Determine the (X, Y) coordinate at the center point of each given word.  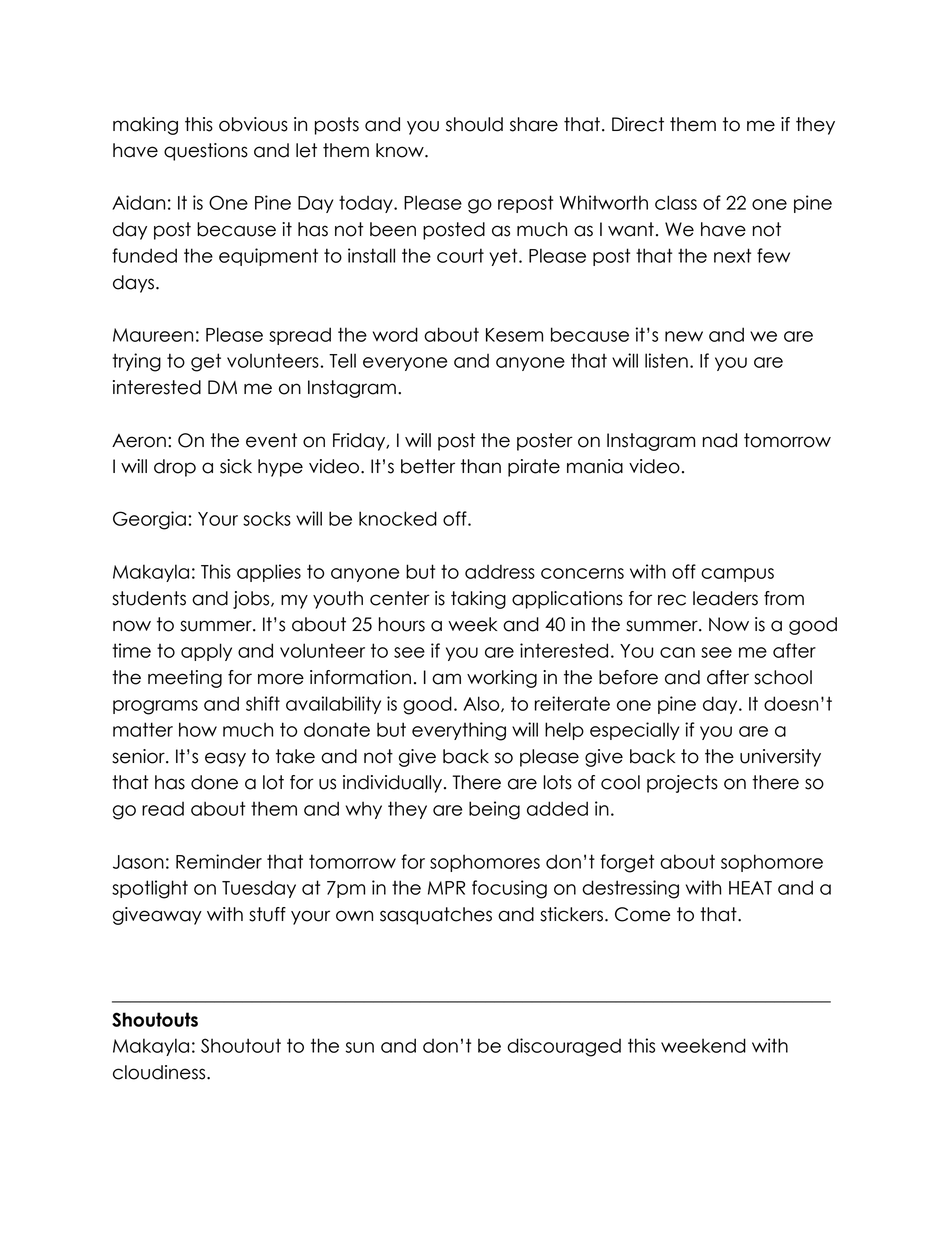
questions (206, 152)
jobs (252, 600)
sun (360, 1047)
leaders (725, 598)
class (676, 202)
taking (478, 600)
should (474, 124)
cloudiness (160, 1072)
